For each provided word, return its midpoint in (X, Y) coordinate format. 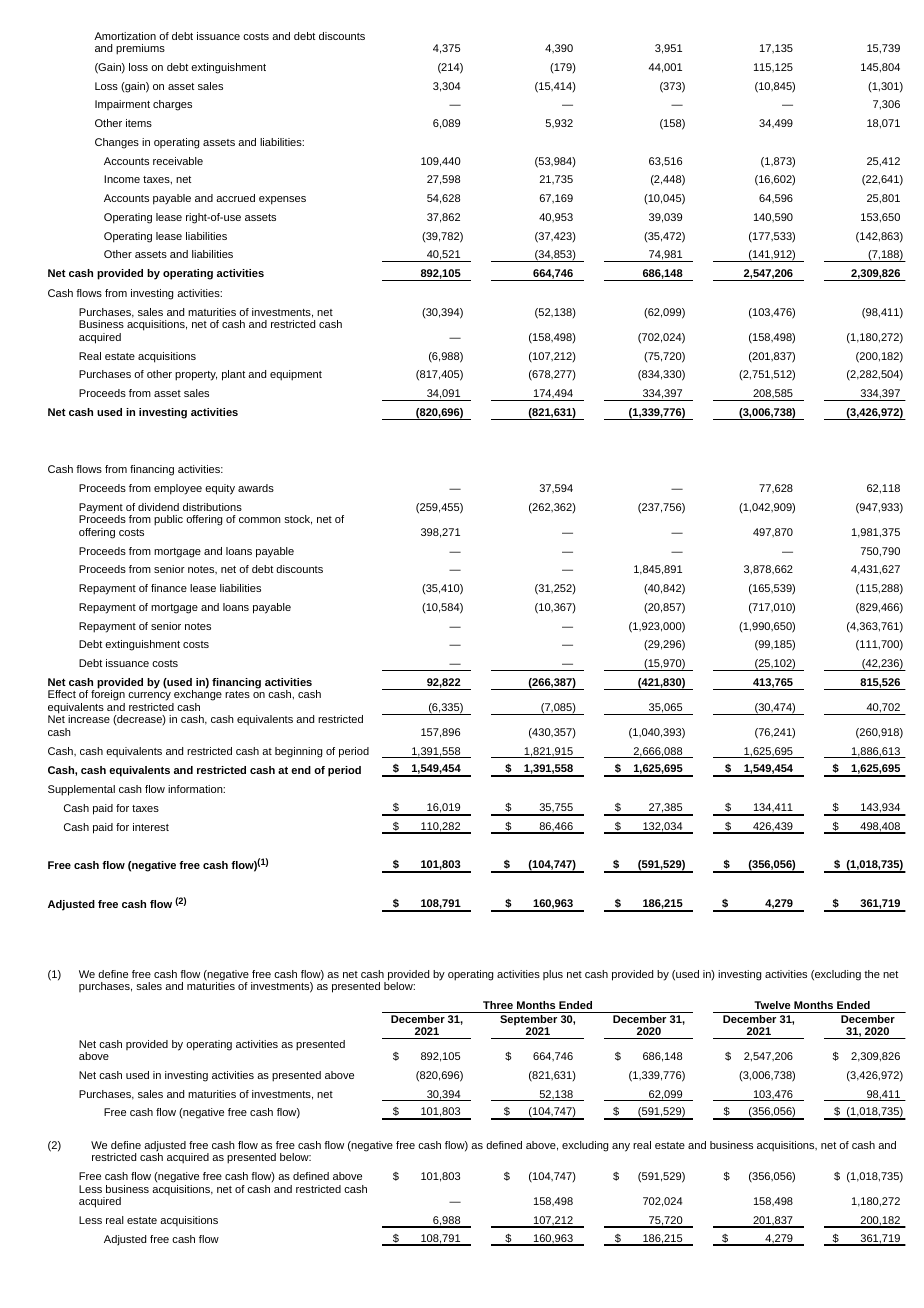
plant (233, 375)
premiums (140, 49)
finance (169, 588)
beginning (298, 752)
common (260, 520)
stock (298, 520)
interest (151, 827)
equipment (296, 375)
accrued (235, 198)
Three (498, 1005)
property (196, 376)
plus (553, 975)
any (621, 1147)
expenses (282, 200)
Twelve (772, 1005)
